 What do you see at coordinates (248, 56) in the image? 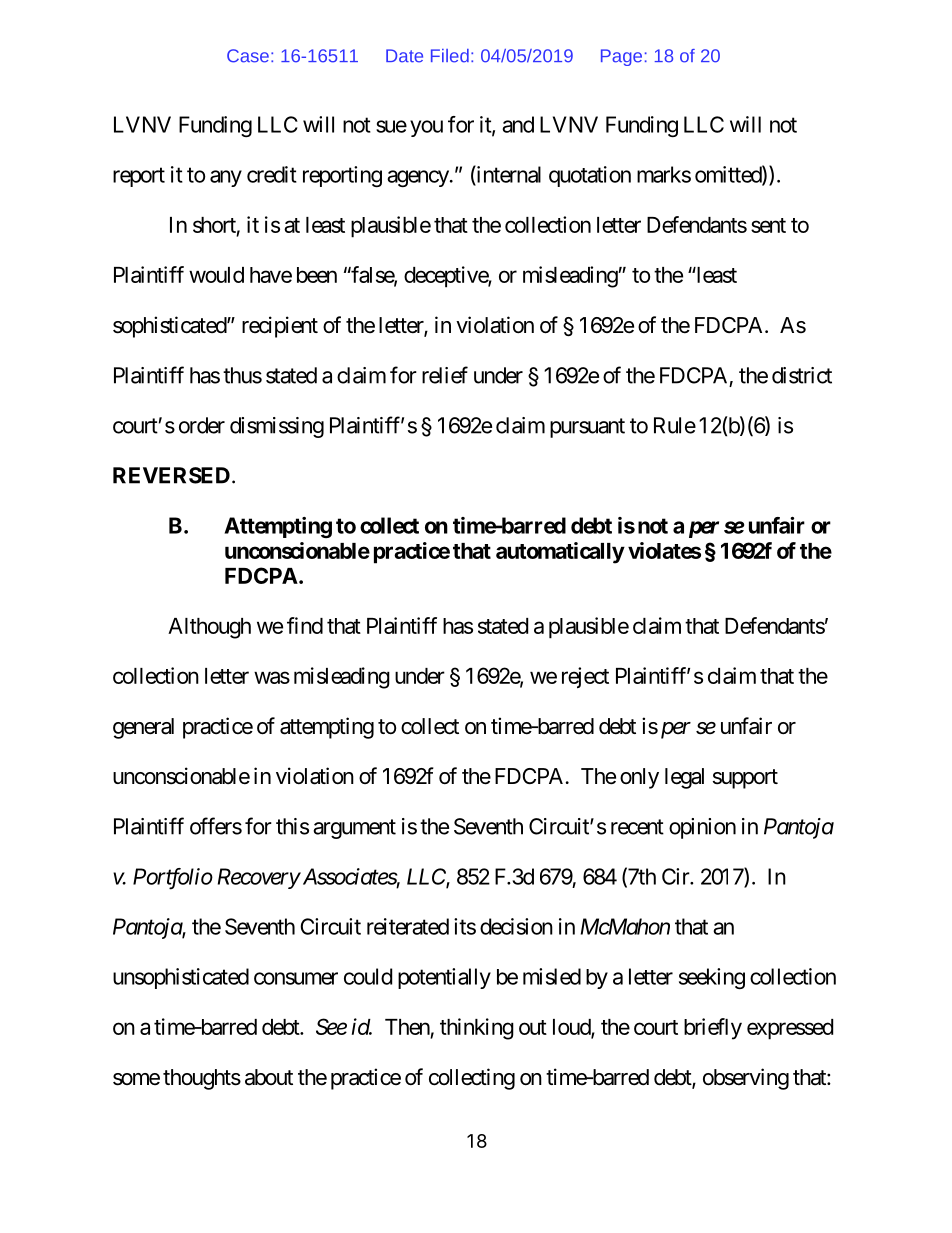
I see `Case` at bounding box center [248, 56].
